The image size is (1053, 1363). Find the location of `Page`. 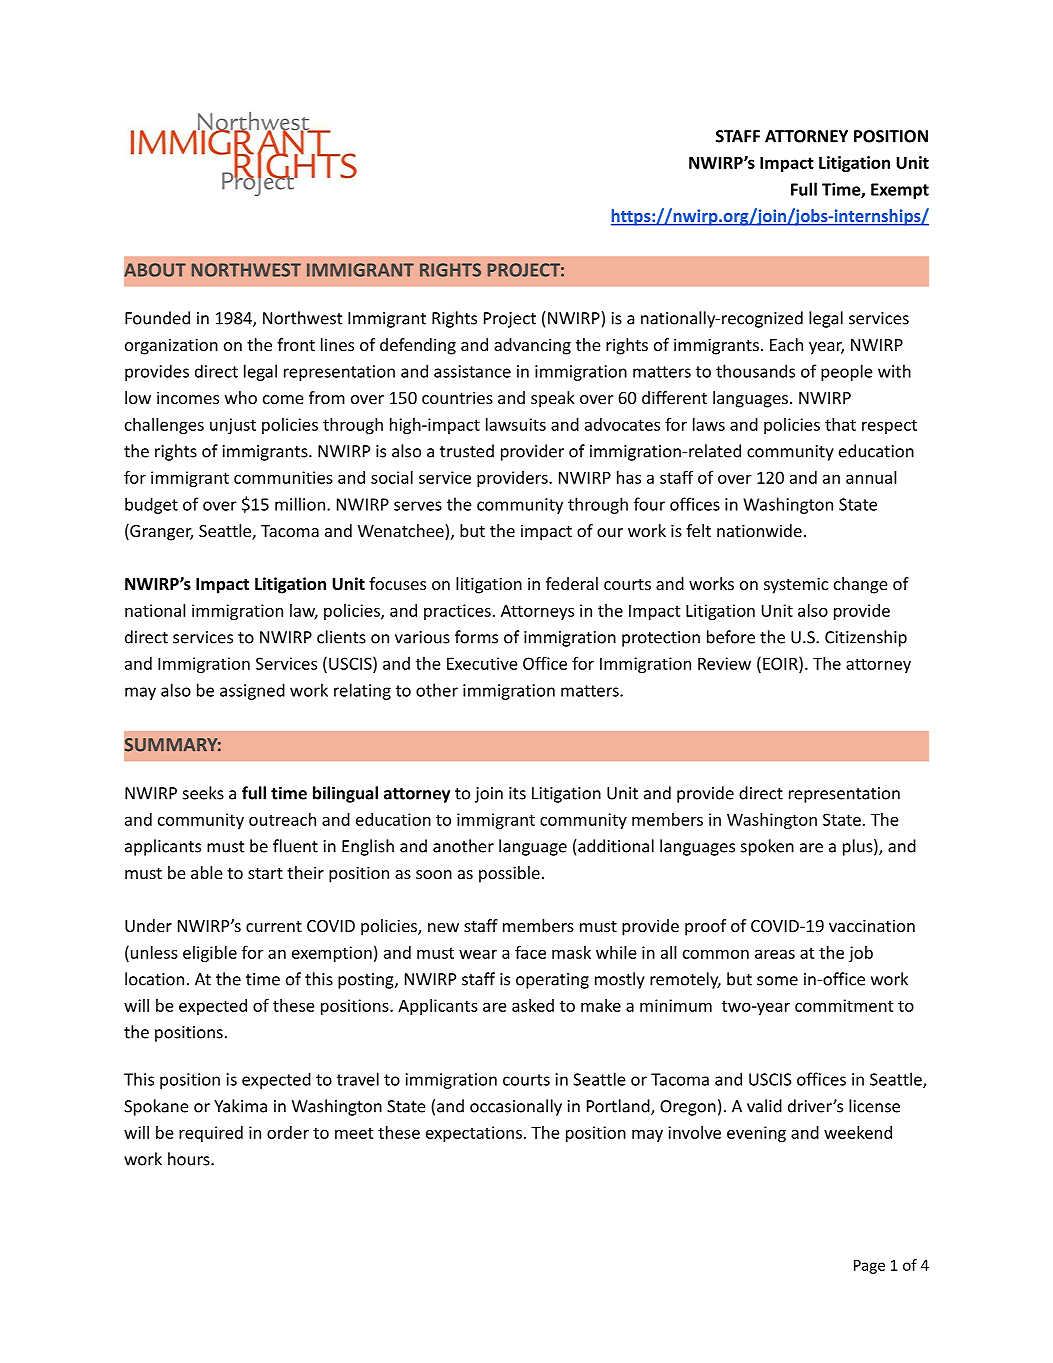

Page is located at coordinates (869, 1267).
